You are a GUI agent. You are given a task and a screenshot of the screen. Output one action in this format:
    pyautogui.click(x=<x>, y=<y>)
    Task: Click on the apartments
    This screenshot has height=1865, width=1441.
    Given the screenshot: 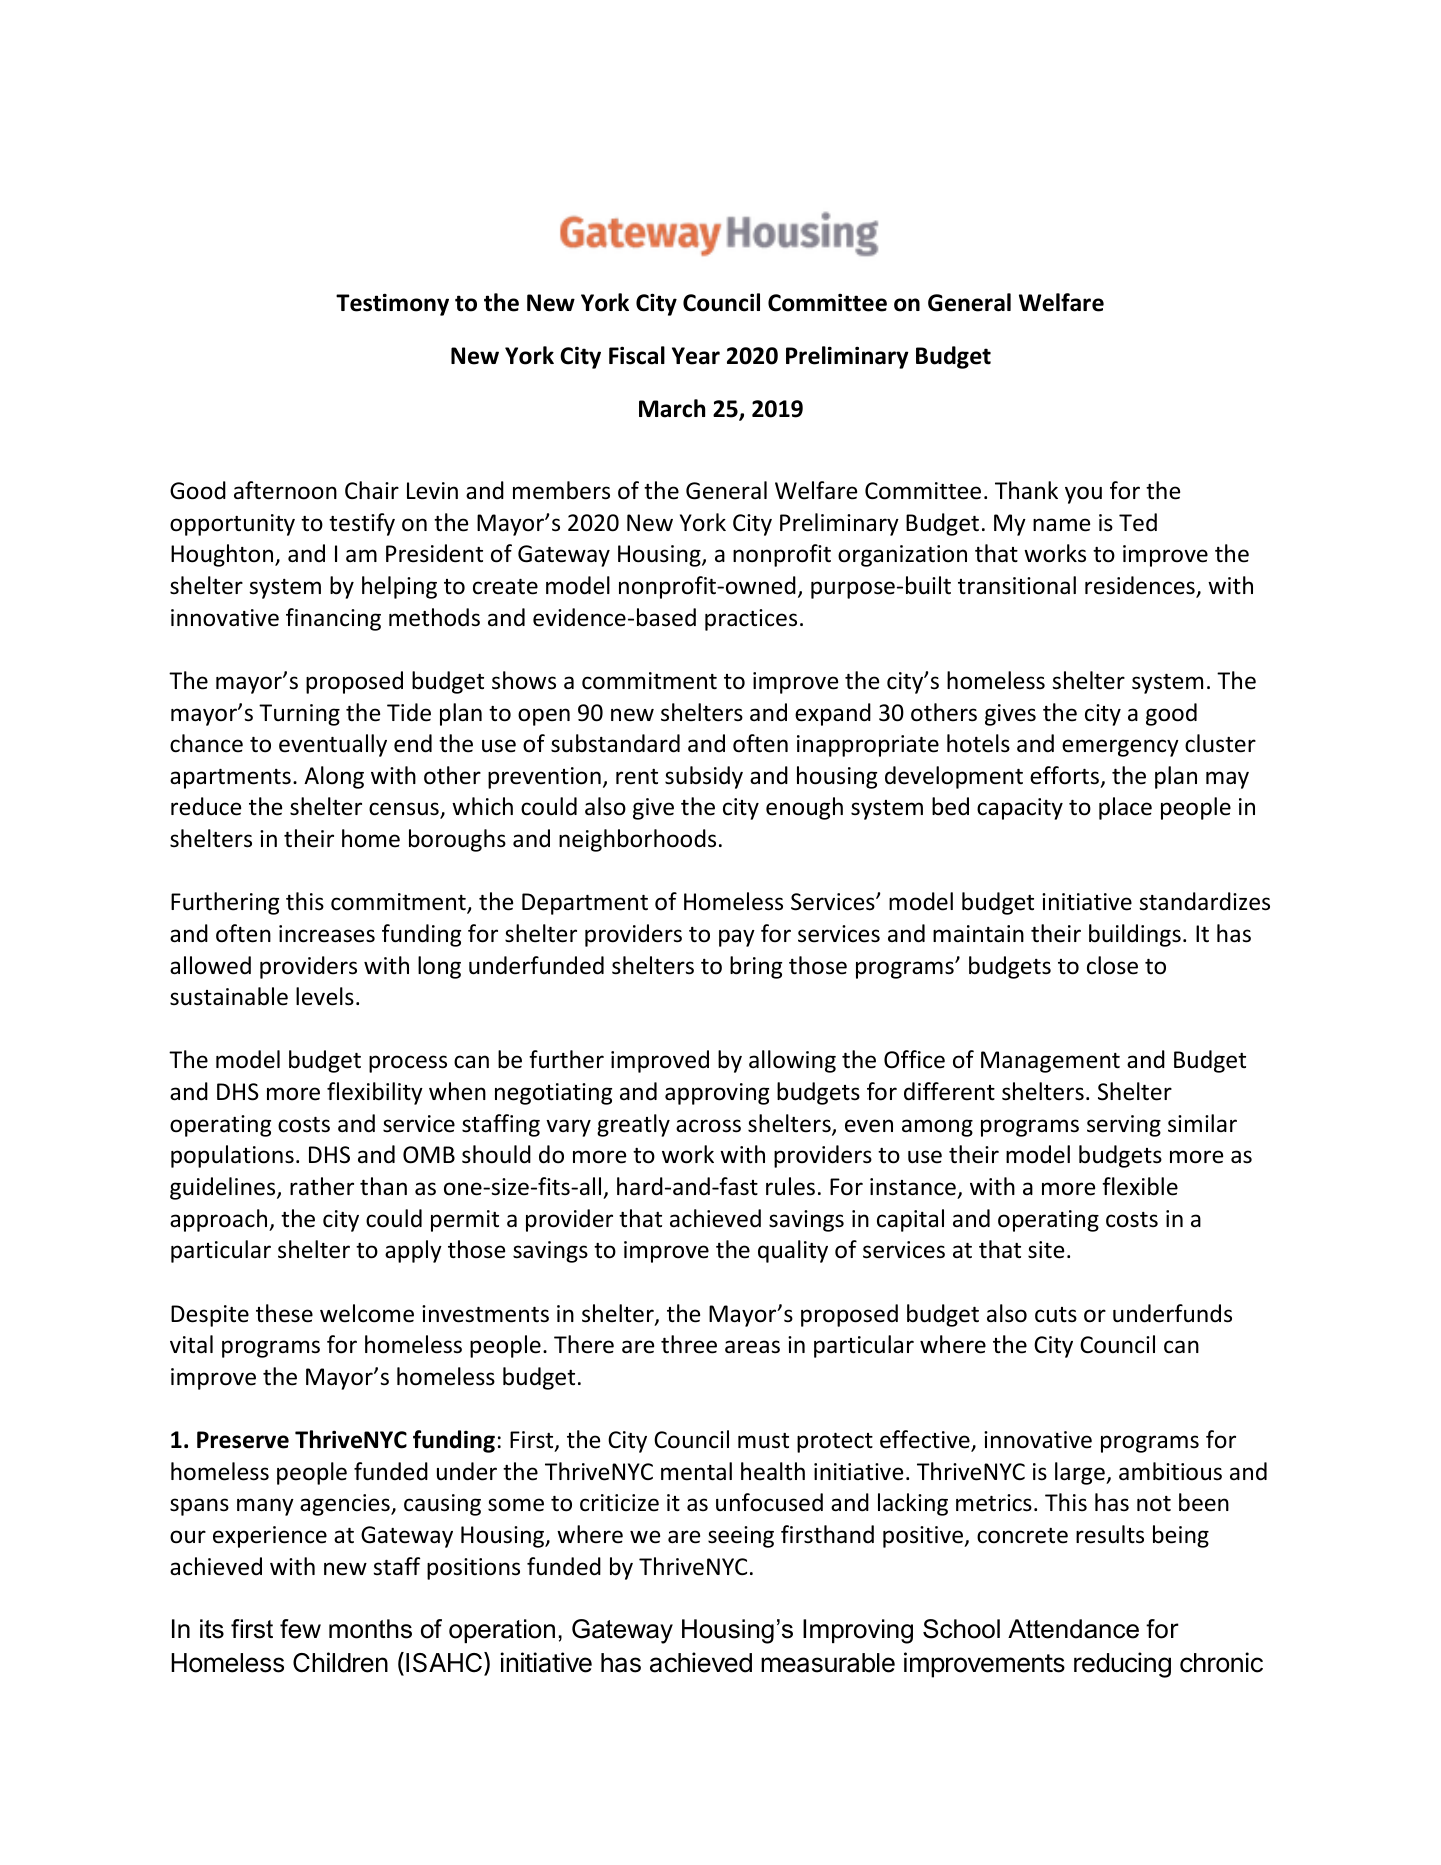 What is the action you would take?
    pyautogui.click(x=230, y=779)
